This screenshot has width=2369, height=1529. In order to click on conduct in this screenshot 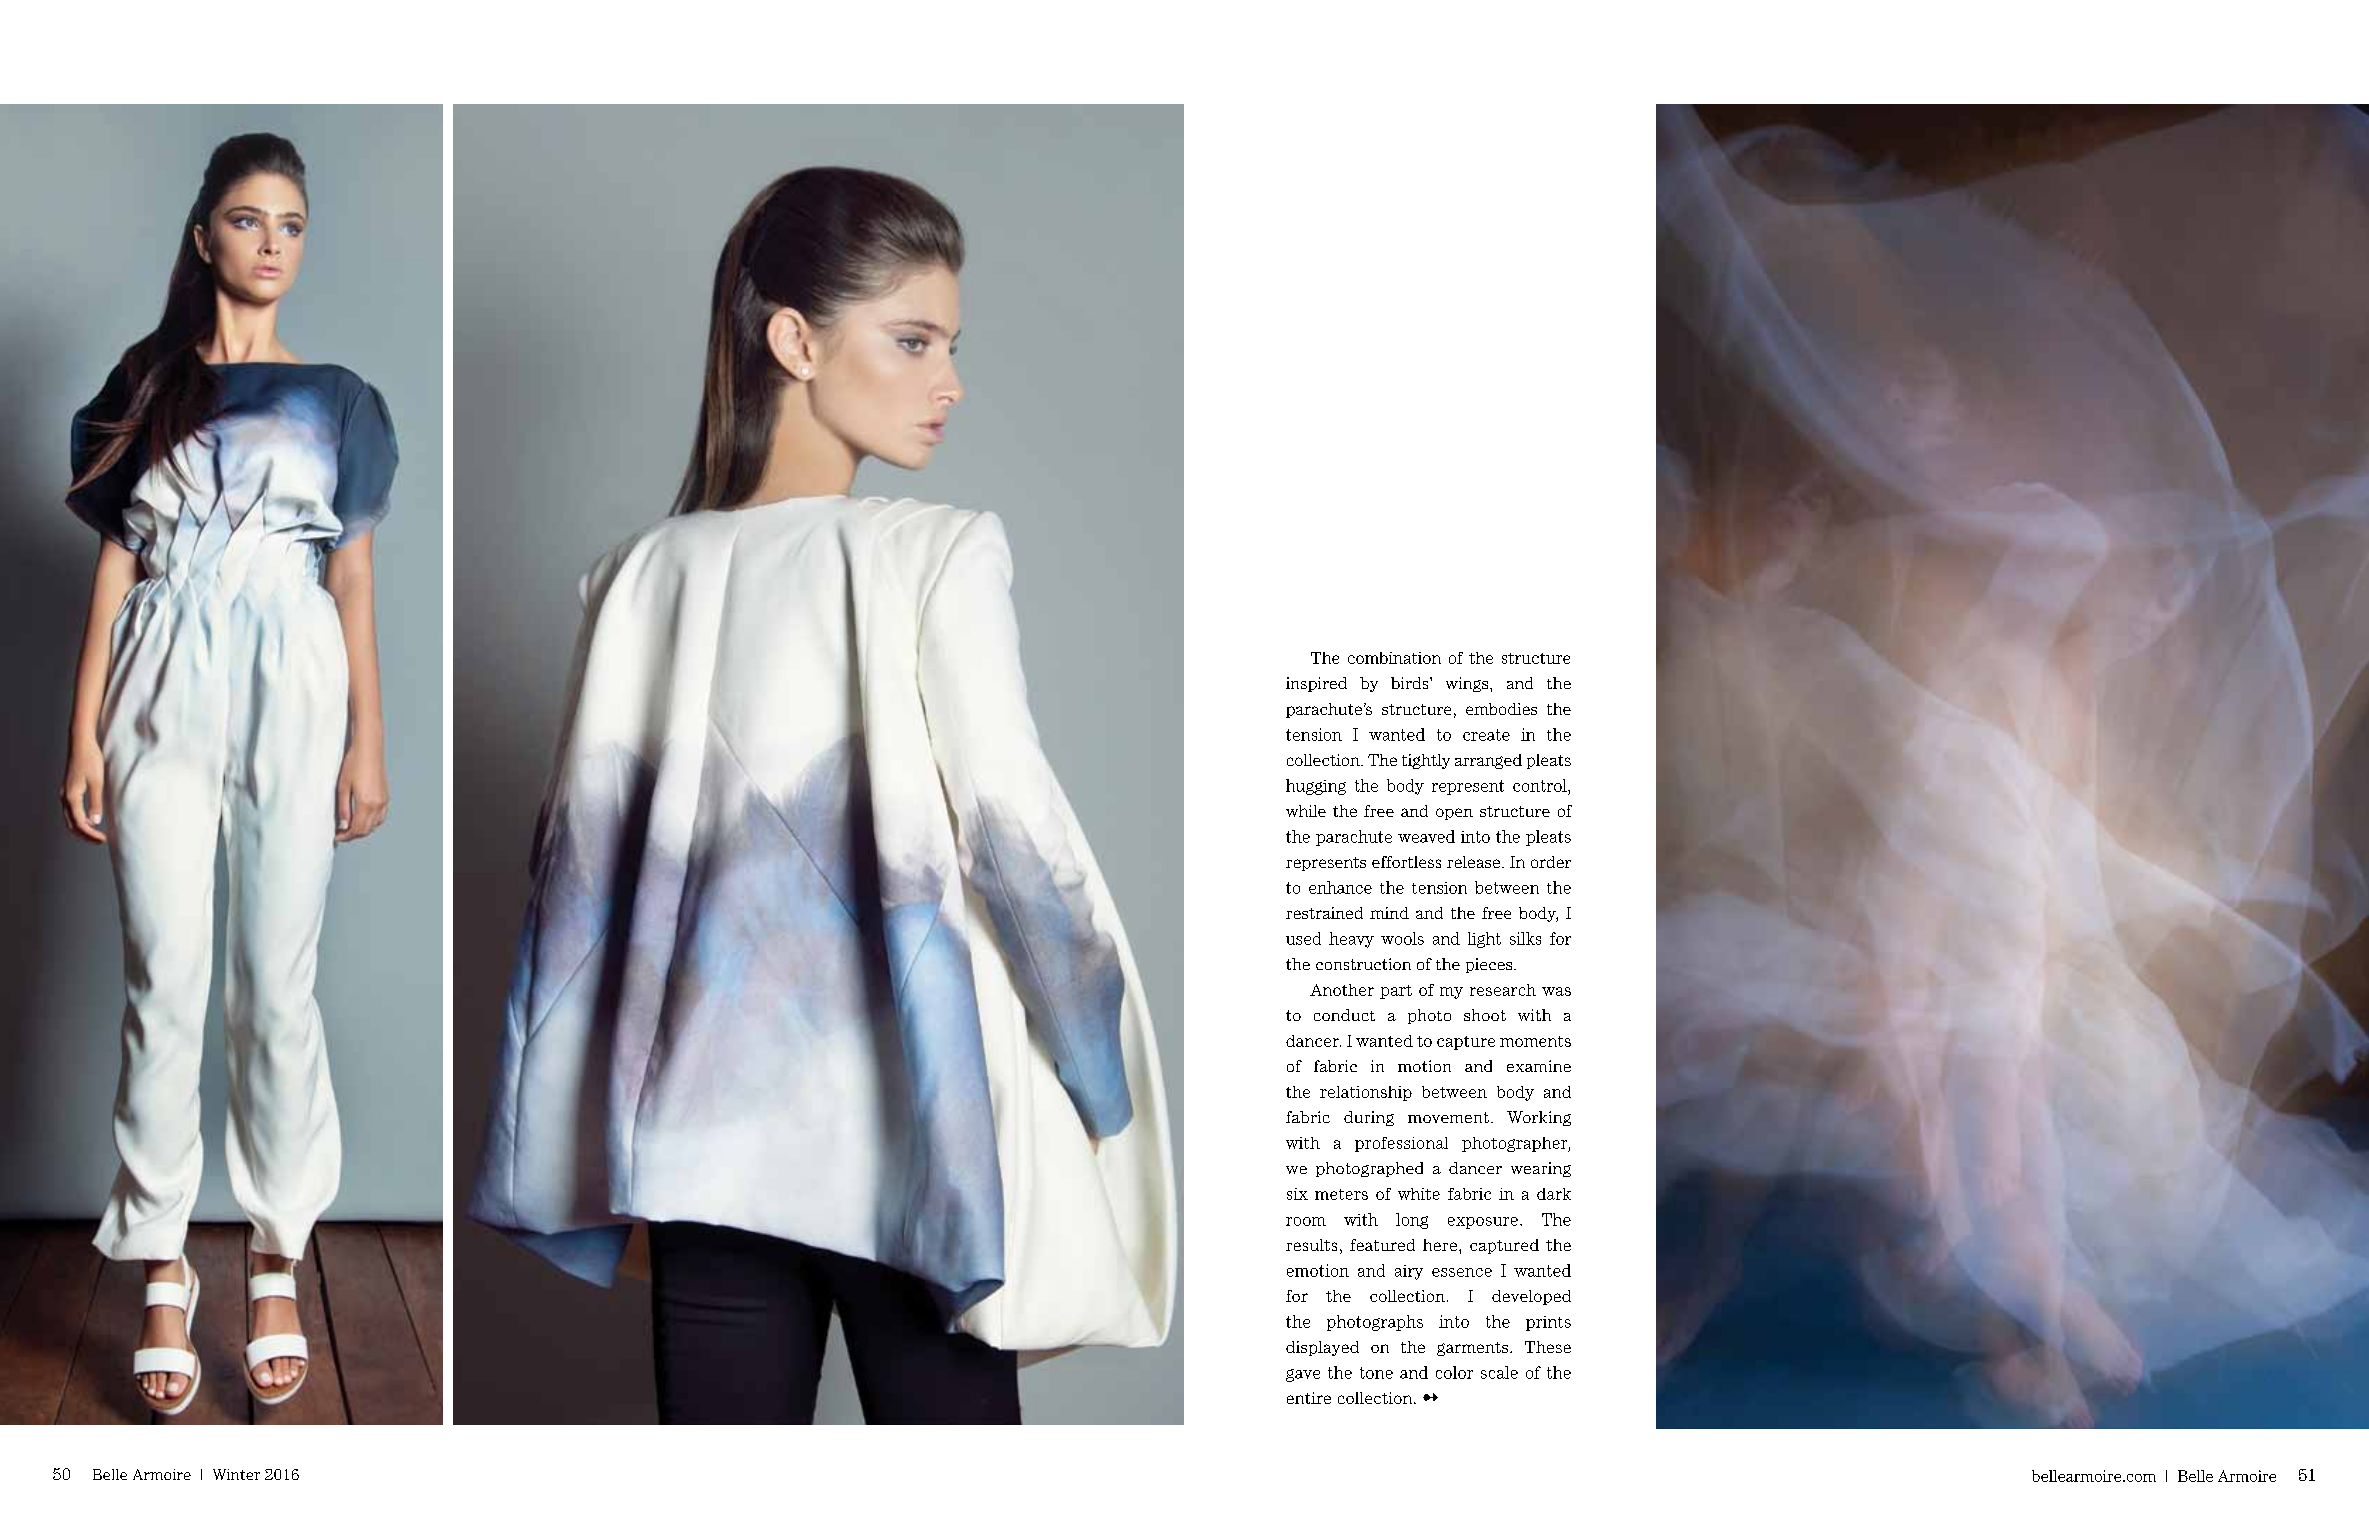, I will do `click(1344, 1015)`.
